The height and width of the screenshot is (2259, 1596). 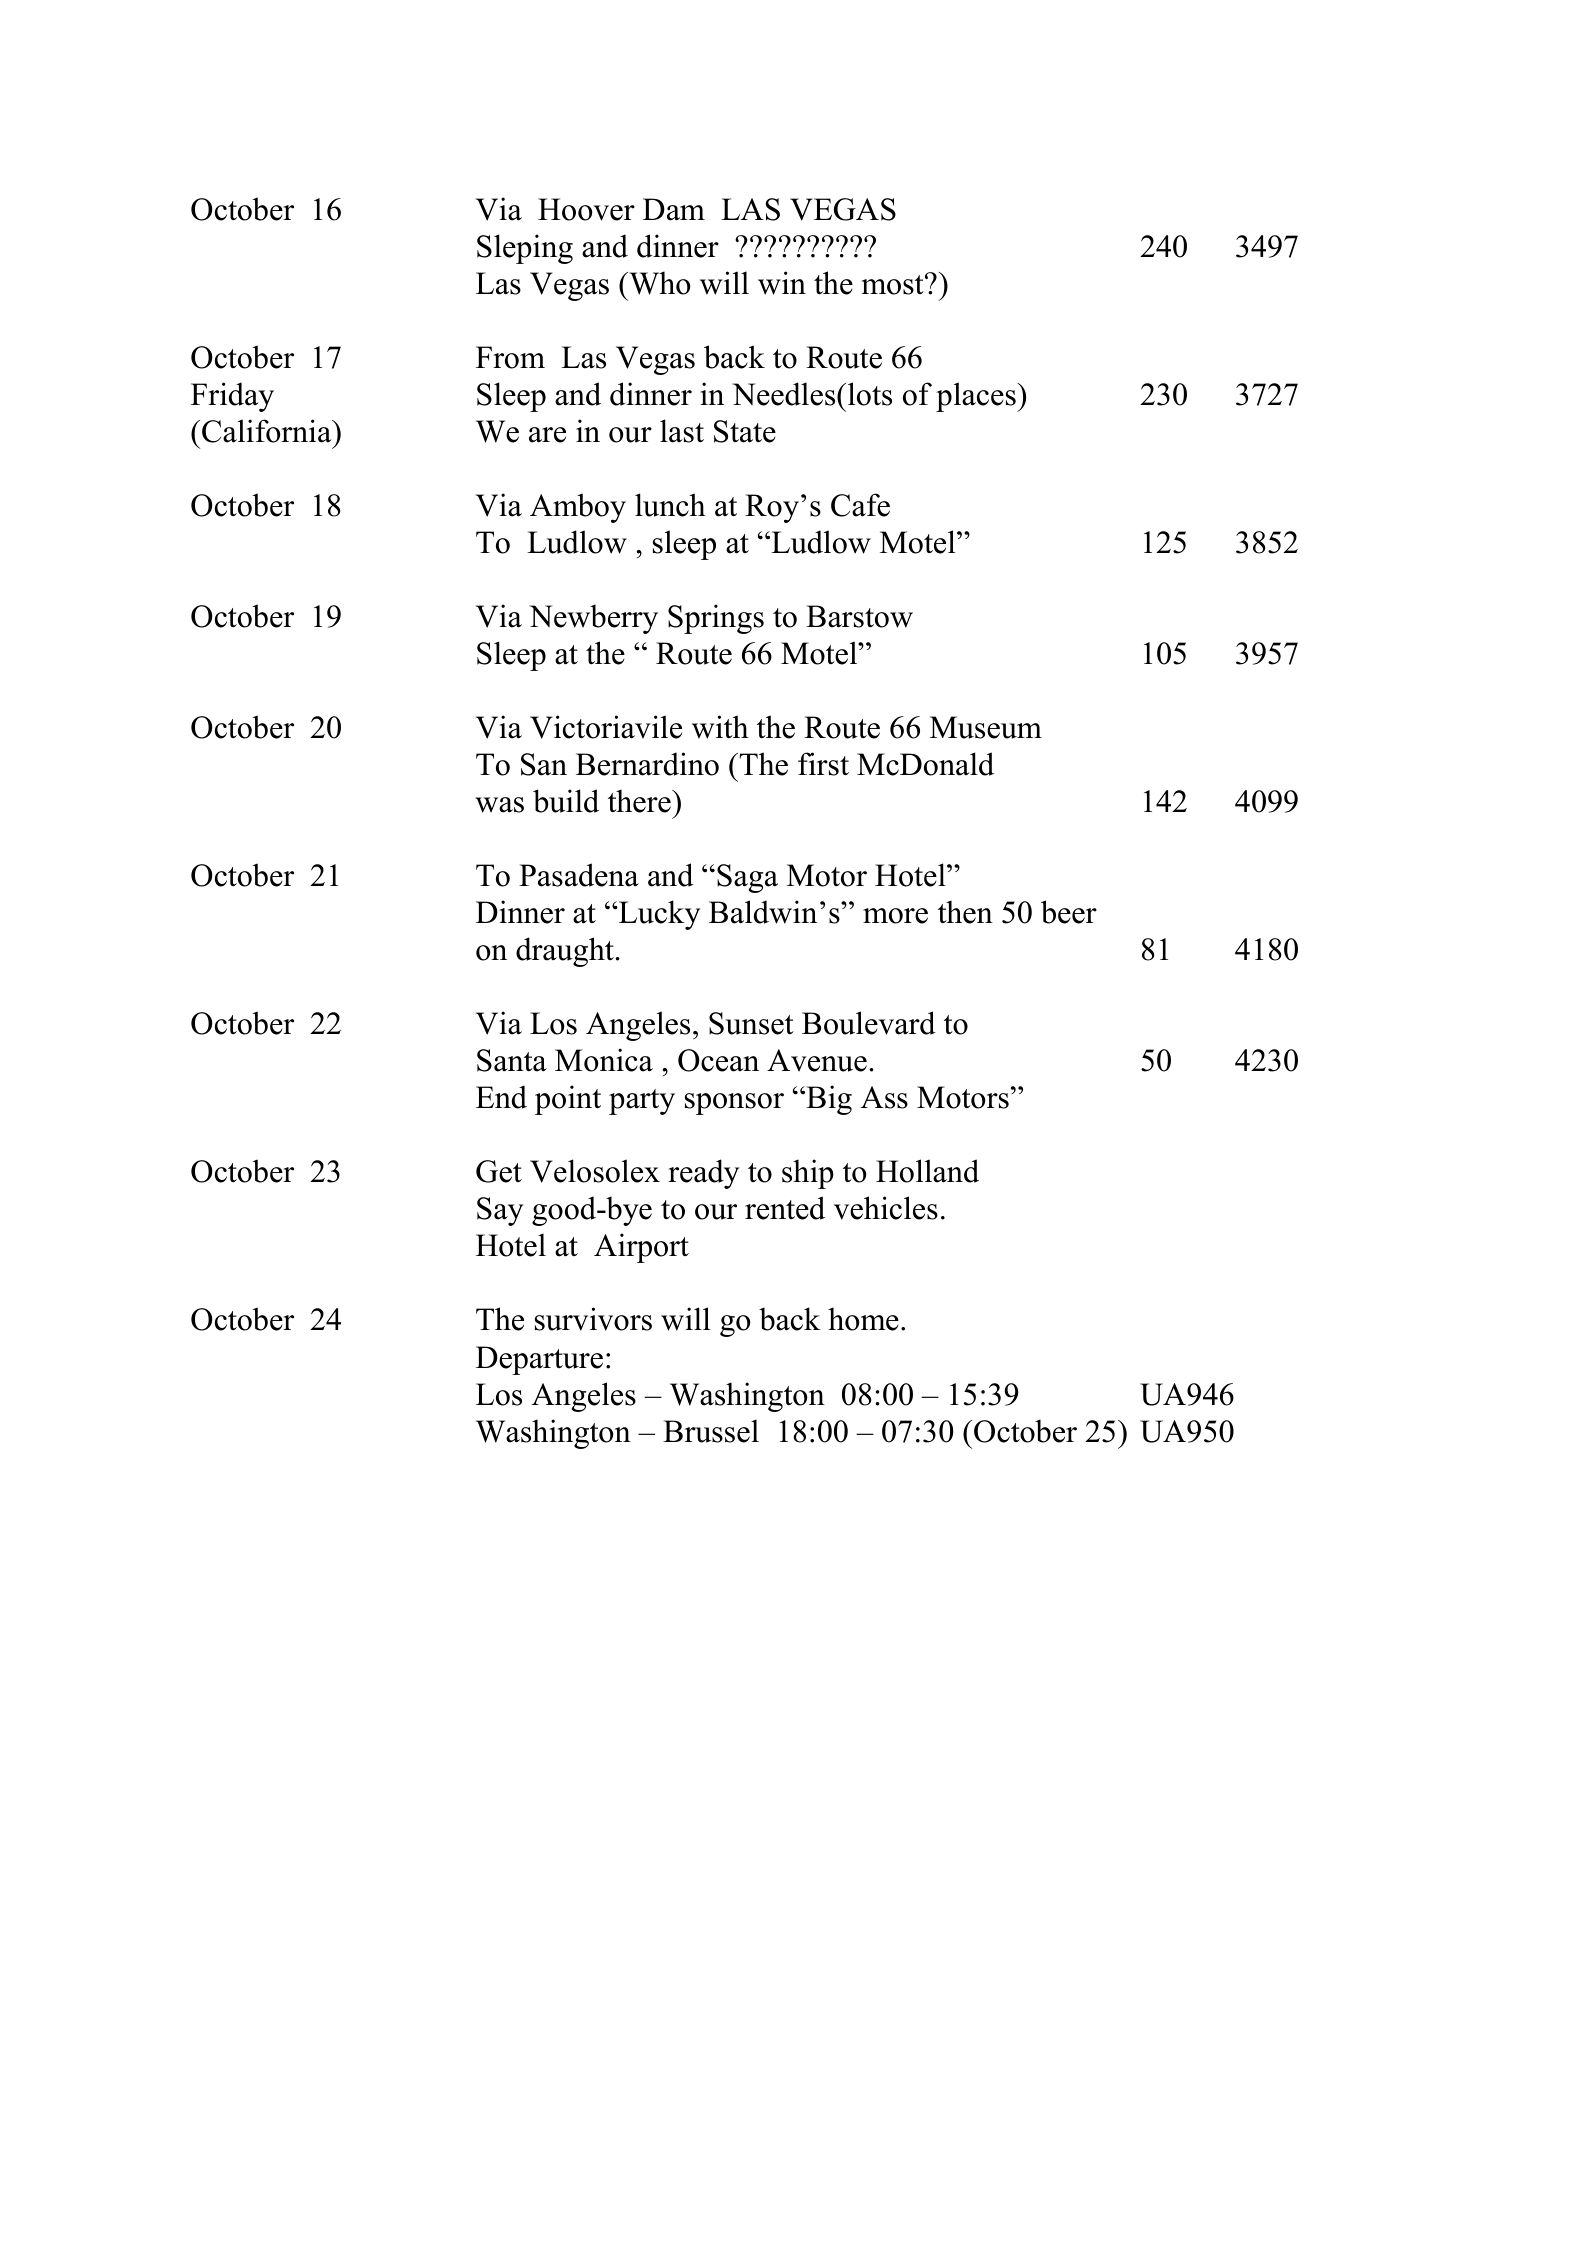 What do you see at coordinates (977, 397) in the screenshot?
I see `places` at bounding box center [977, 397].
